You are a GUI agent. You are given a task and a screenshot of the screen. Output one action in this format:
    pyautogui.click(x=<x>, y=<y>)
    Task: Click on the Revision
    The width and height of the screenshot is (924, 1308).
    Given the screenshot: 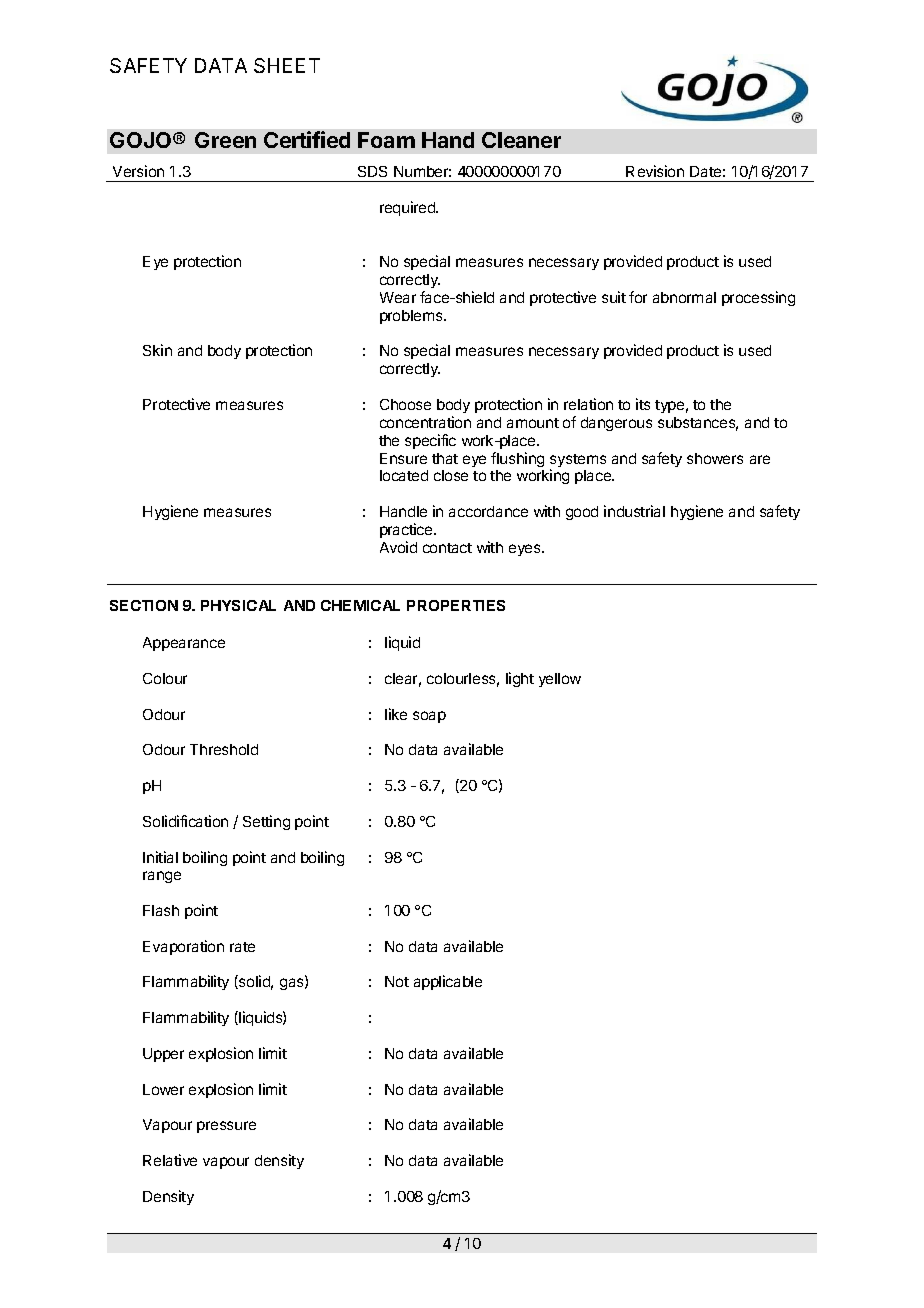 What is the action you would take?
    pyautogui.click(x=655, y=171)
